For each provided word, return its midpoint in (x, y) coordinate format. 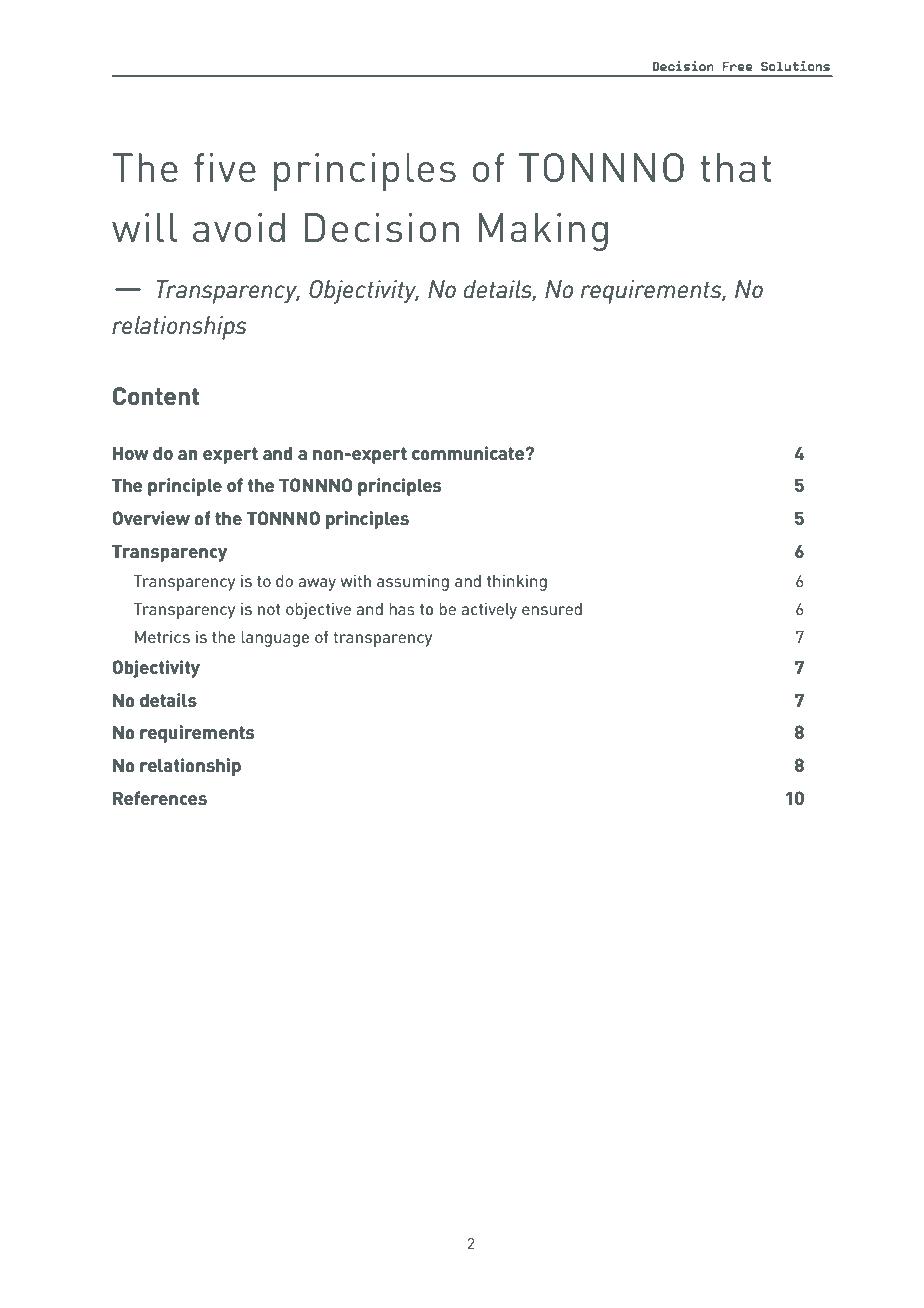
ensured (552, 609)
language (275, 639)
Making (543, 232)
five (225, 167)
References (160, 798)
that (736, 167)
